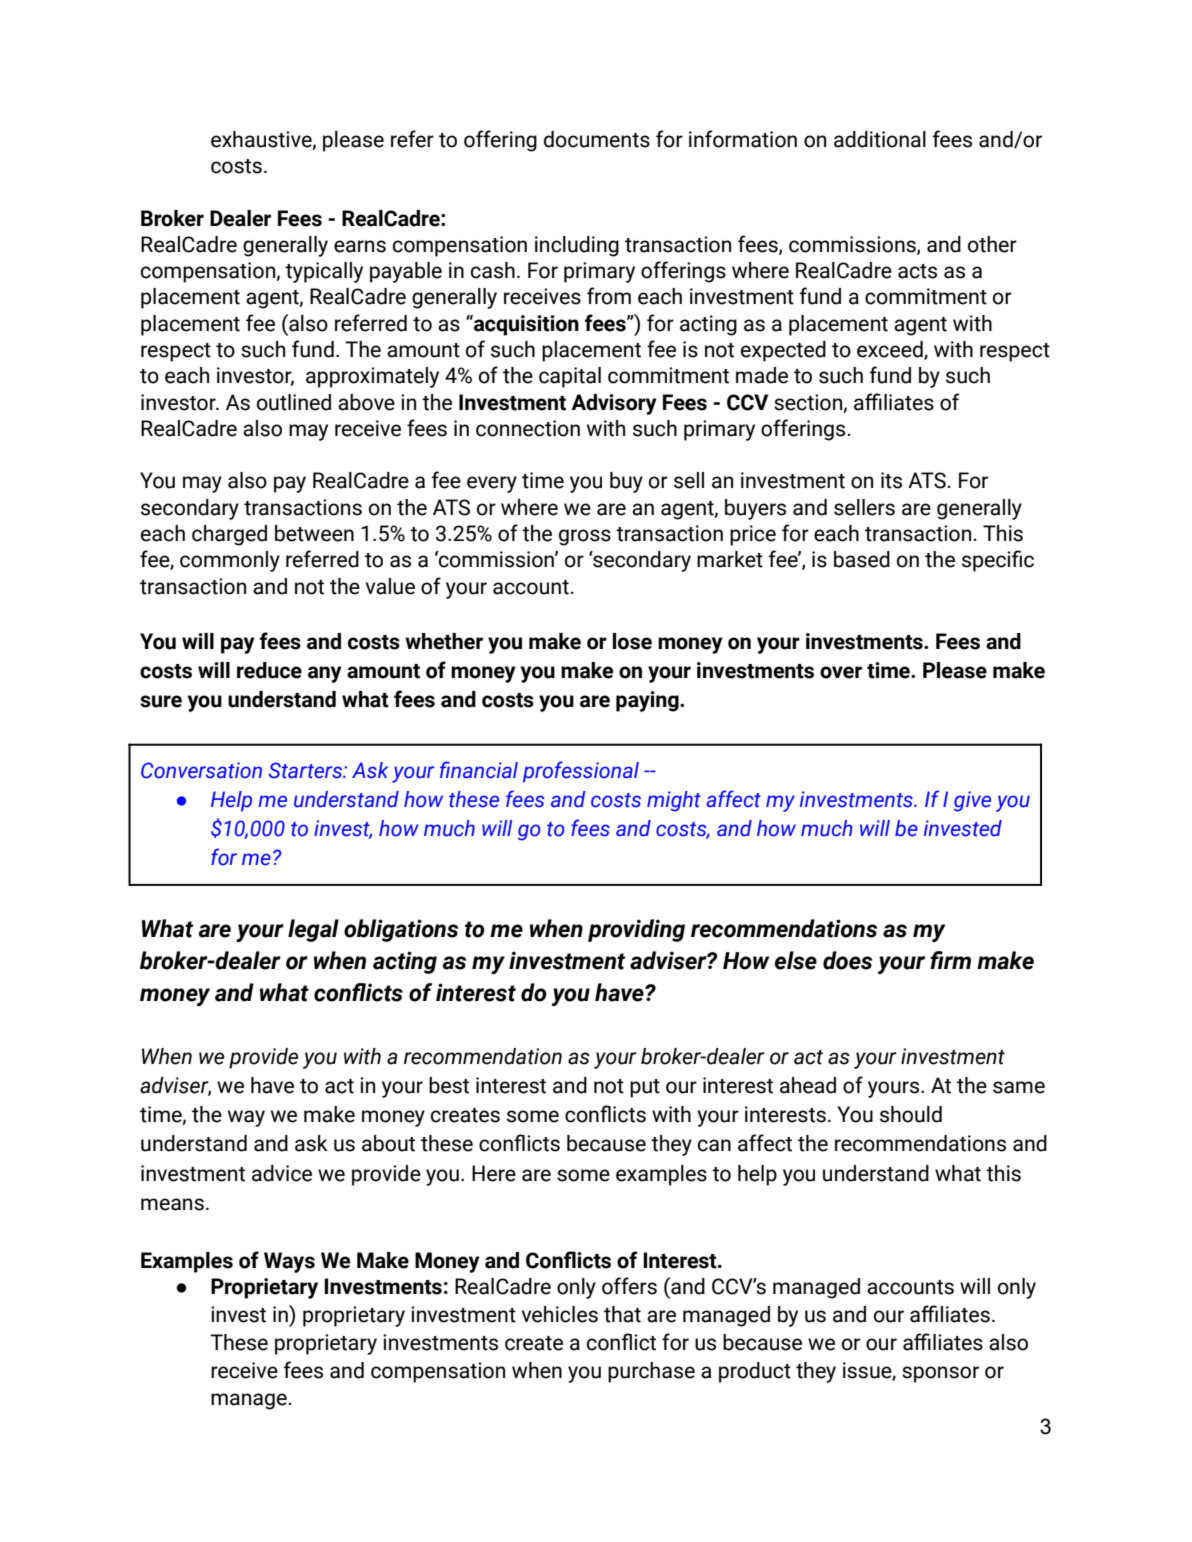 The height and width of the image is (1542, 1192). I want to click on charged, so click(229, 535).
